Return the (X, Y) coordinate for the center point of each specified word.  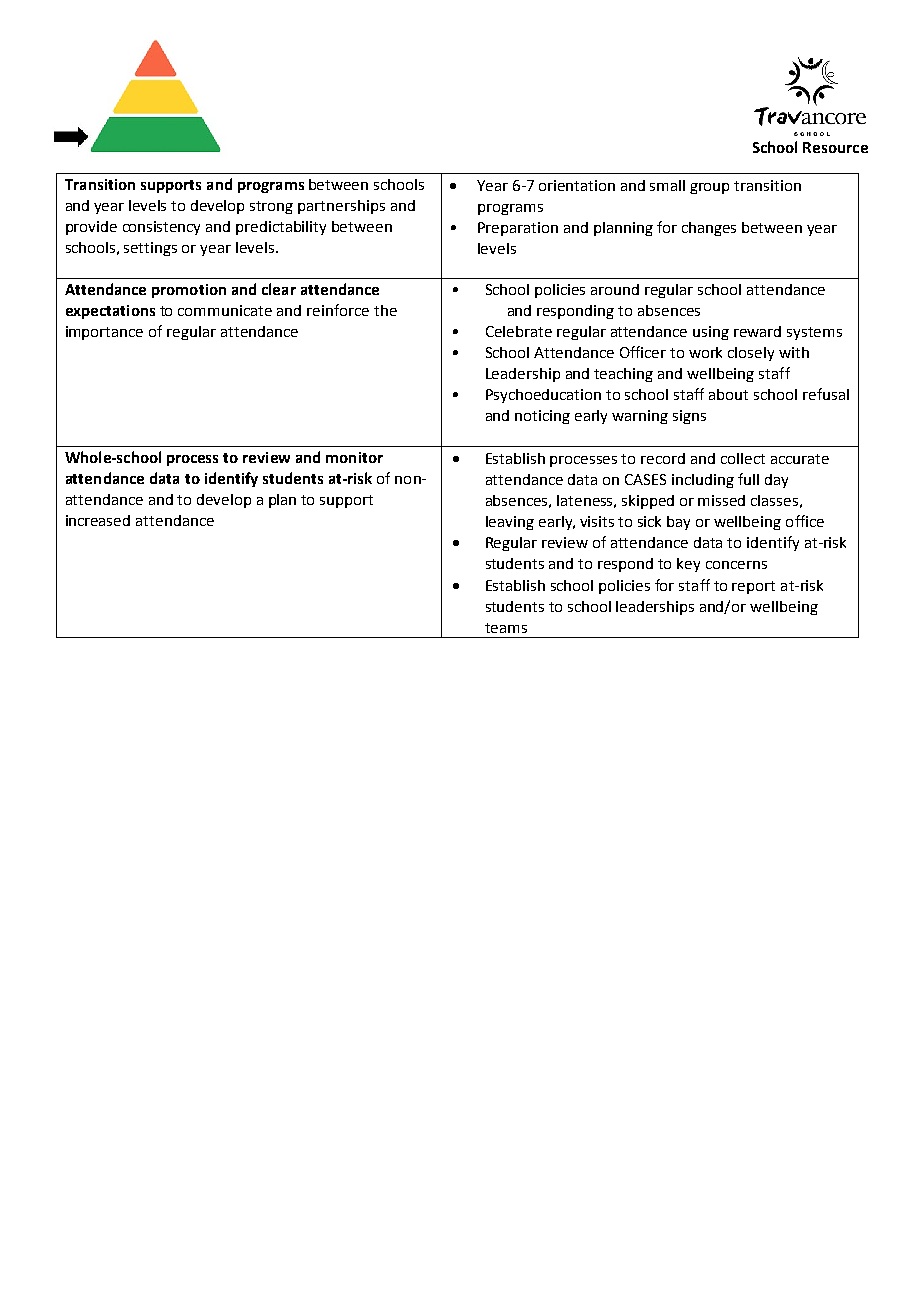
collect (743, 458)
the (385, 310)
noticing (542, 417)
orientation (577, 185)
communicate (225, 310)
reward (757, 331)
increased (98, 520)
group (709, 188)
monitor (354, 457)
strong (271, 207)
